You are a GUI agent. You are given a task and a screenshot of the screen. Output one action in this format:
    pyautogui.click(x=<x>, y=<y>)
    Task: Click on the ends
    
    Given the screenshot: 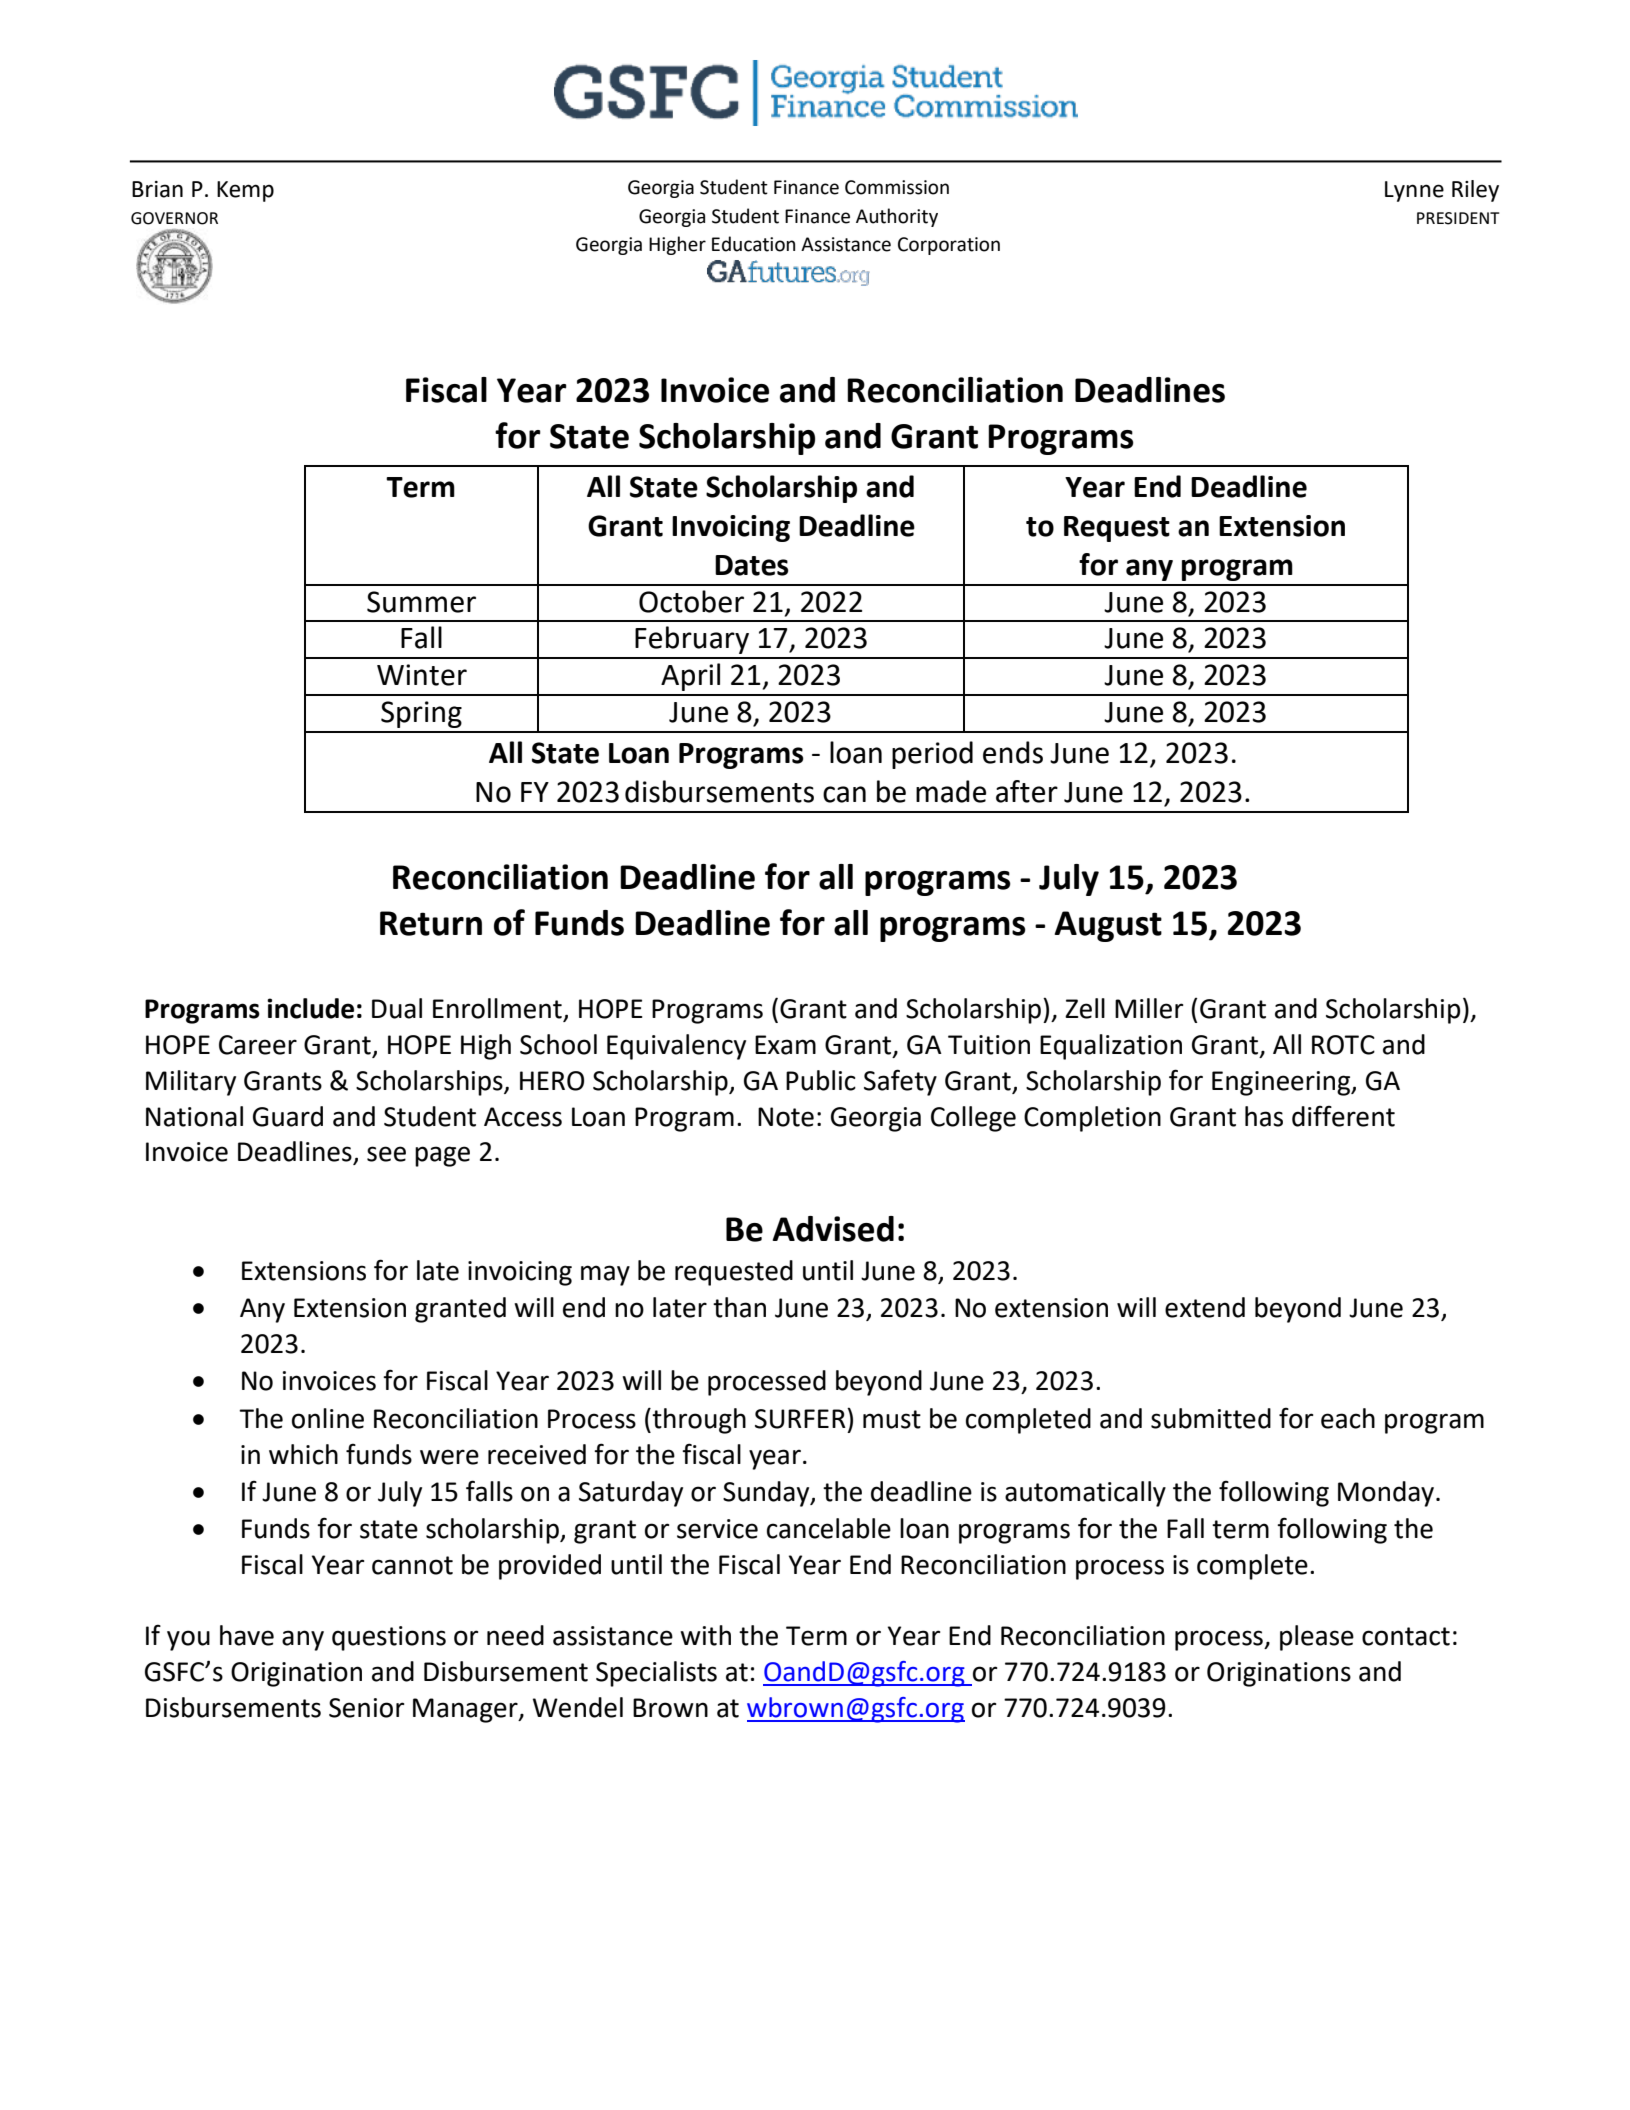 What is the action you would take?
    pyautogui.click(x=1013, y=752)
